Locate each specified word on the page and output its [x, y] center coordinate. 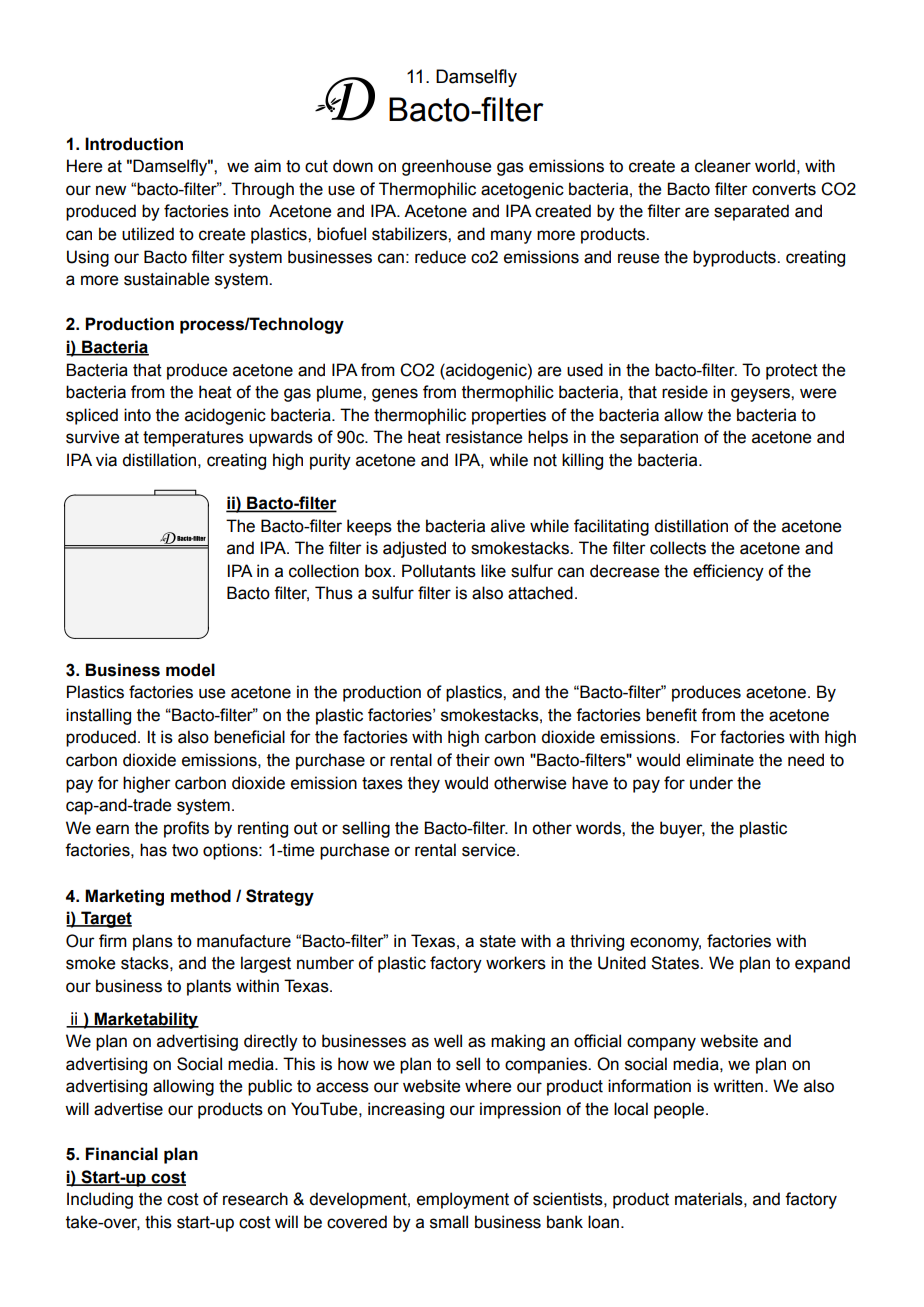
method [201, 896]
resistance [484, 437]
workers [516, 963]
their [473, 760]
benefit [671, 715]
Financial [121, 1154]
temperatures [193, 439]
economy [665, 944]
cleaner [723, 166]
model [190, 670]
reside [685, 392]
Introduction [134, 144]
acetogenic [522, 190]
